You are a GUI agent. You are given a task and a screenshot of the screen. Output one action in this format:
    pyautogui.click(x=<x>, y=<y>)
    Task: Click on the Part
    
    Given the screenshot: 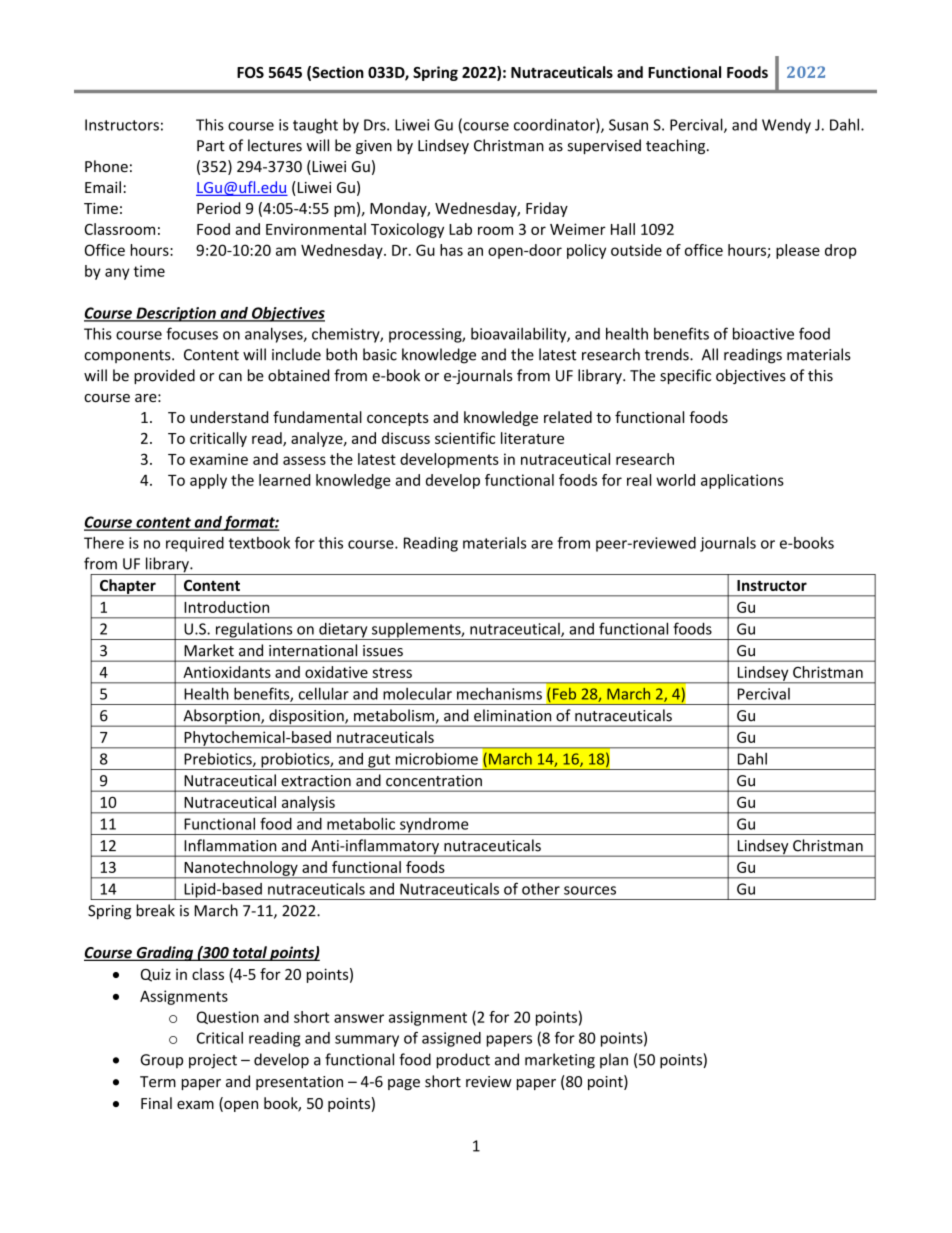 What is the action you would take?
    pyautogui.click(x=211, y=146)
